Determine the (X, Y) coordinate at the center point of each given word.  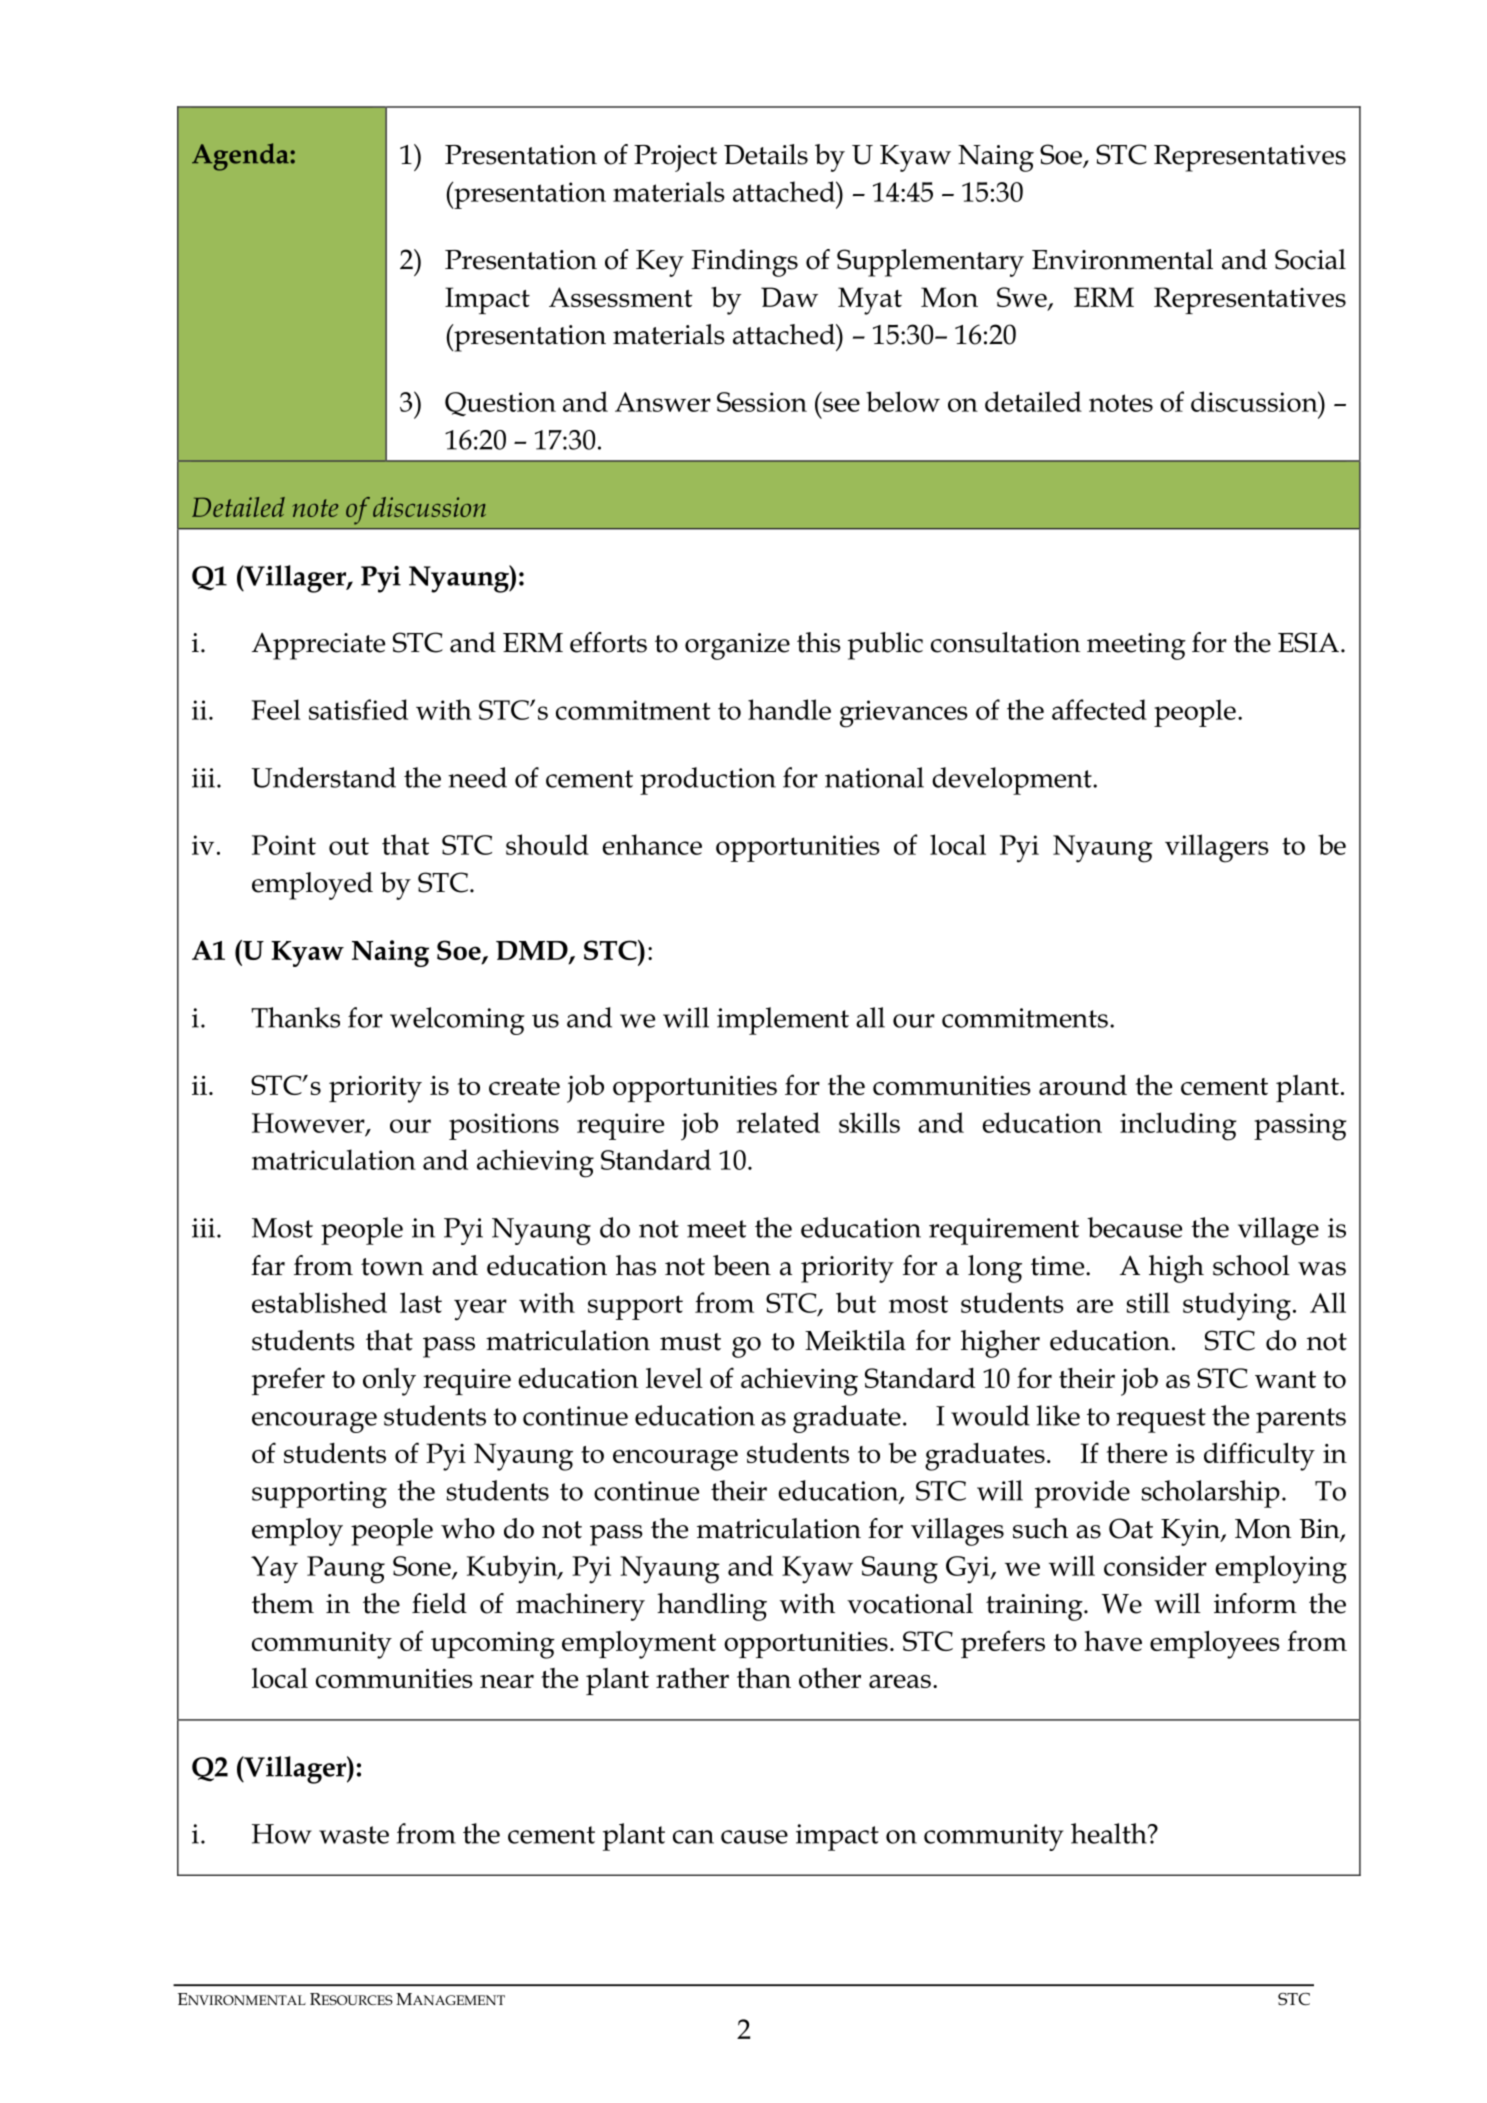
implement (783, 1021)
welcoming (457, 1021)
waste (354, 1835)
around (1083, 1085)
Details (766, 154)
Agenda (241, 157)
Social (1310, 259)
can (693, 1837)
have (1113, 1641)
